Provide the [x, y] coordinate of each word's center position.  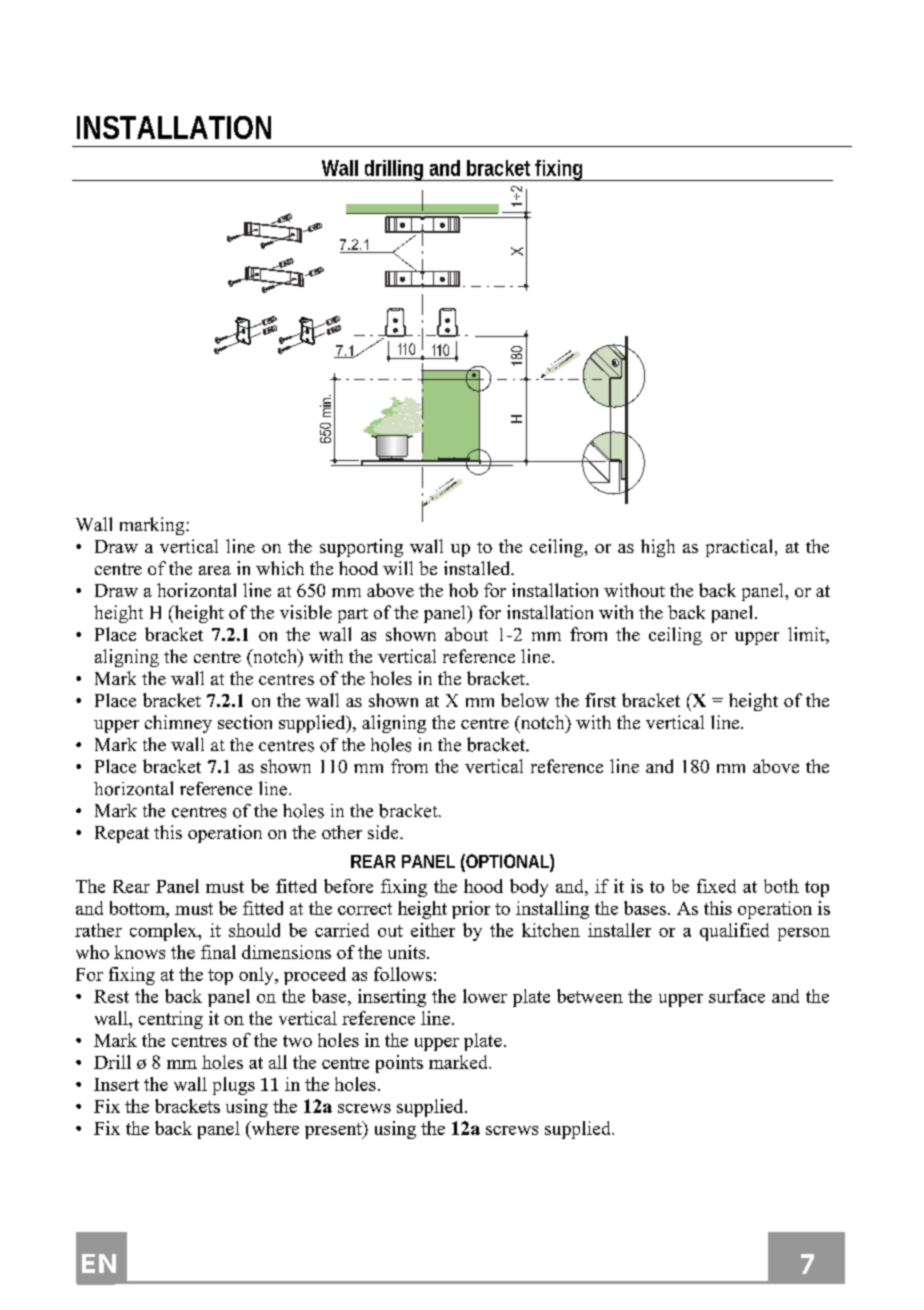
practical [741, 548]
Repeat [122, 834]
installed [478, 568]
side [384, 832]
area [215, 570]
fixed [716, 886]
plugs [234, 1086]
